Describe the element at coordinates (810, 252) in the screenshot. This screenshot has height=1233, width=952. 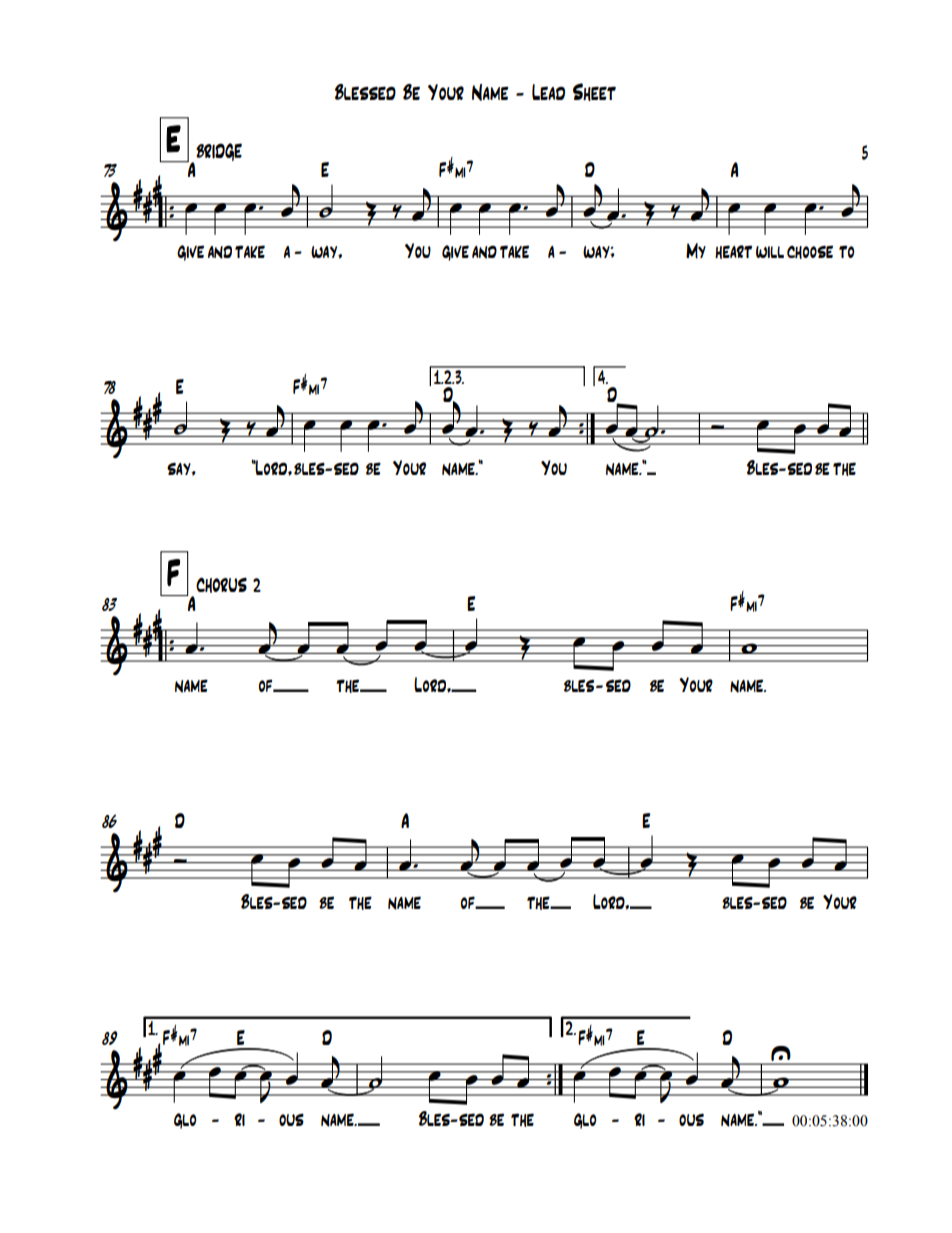
I see `choose` at that location.
